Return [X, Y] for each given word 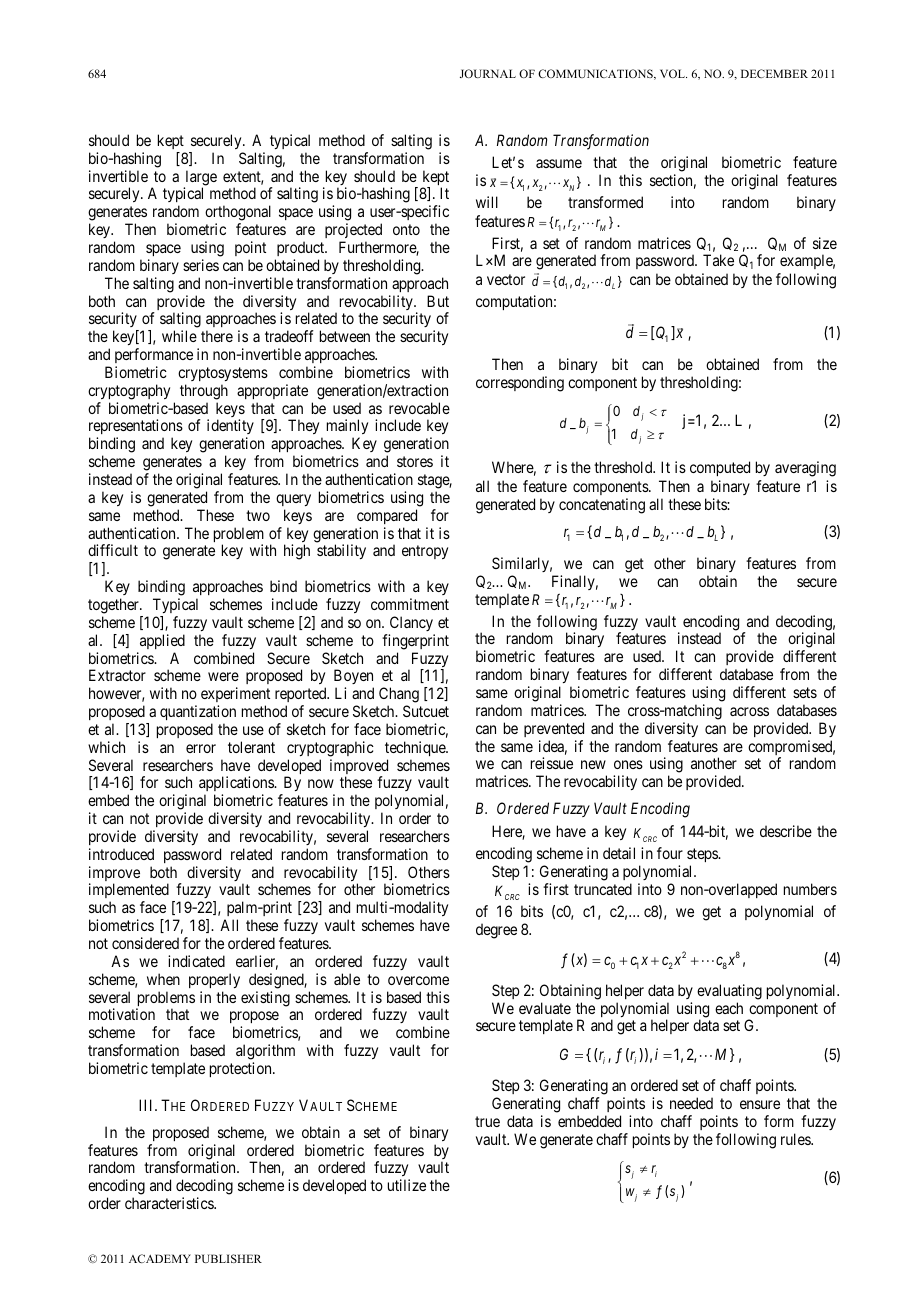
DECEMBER [774, 73]
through [204, 392]
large [200, 179]
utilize [407, 1185]
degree [496, 931]
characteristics [170, 1203]
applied [162, 641]
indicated [196, 961]
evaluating [729, 992]
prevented [554, 729]
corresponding [520, 384]
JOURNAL [488, 73]
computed [720, 468]
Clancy [411, 623]
